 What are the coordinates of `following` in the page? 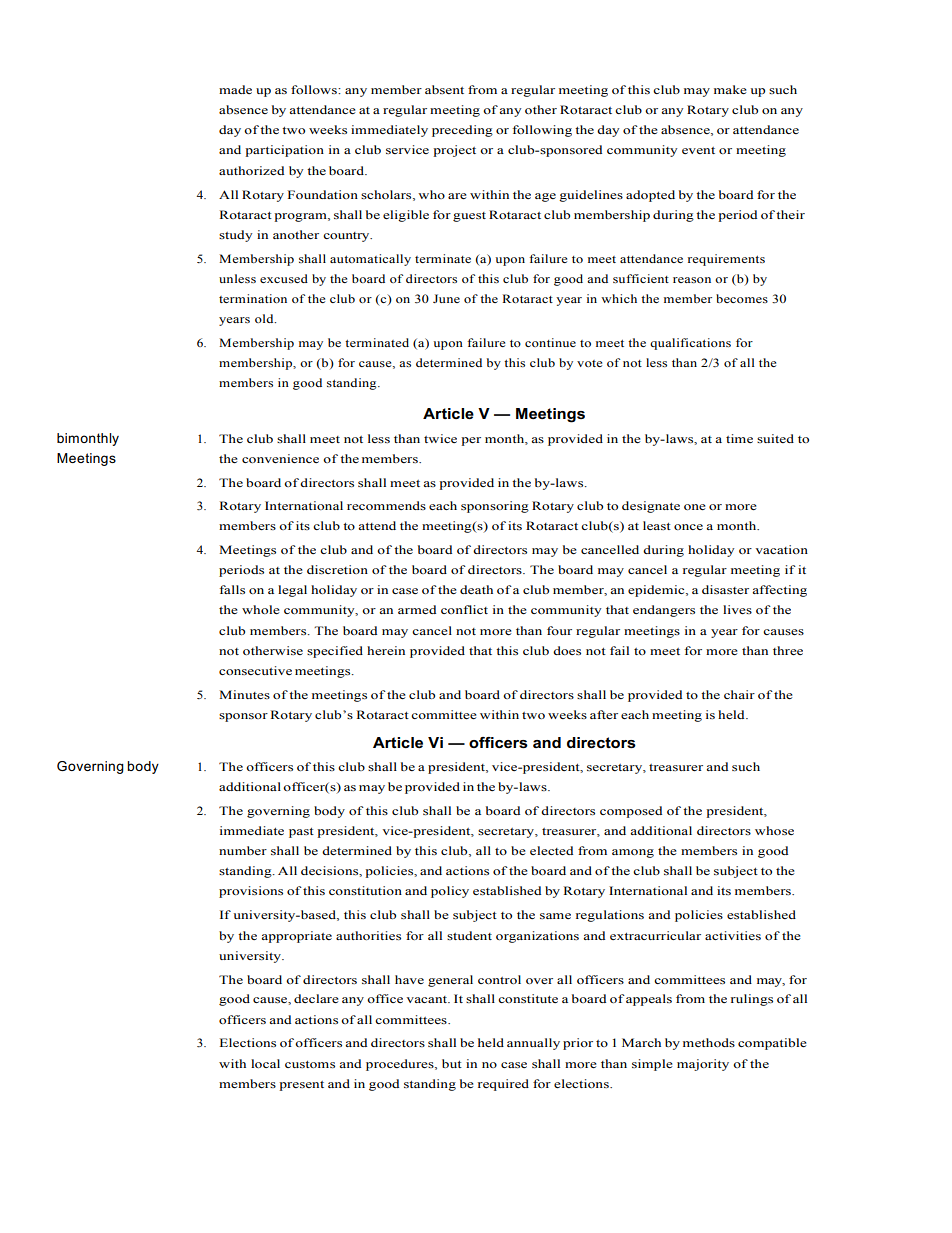 It's located at (542, 131).
